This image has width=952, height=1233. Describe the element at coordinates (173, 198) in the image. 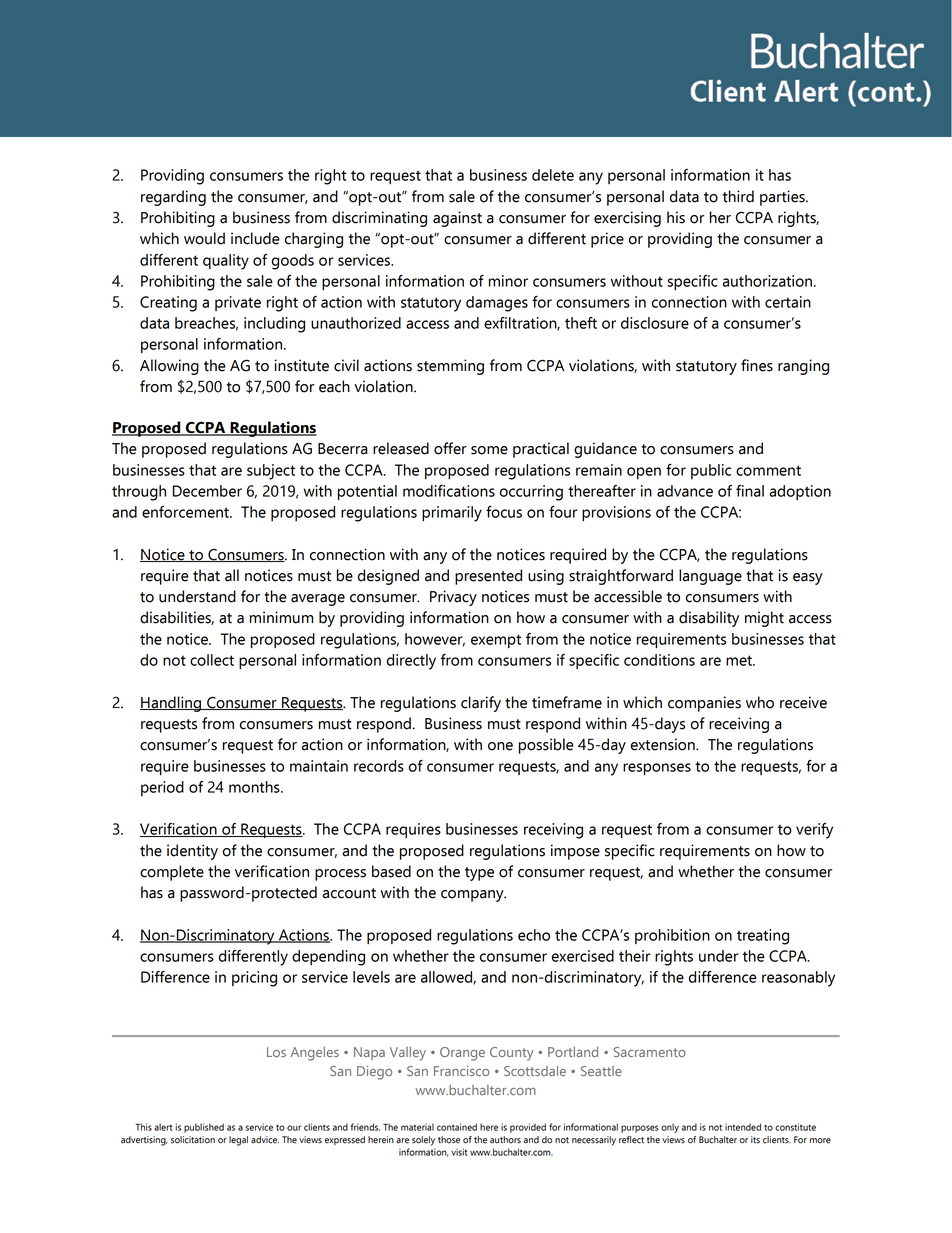

I see `regarding` at that location.
